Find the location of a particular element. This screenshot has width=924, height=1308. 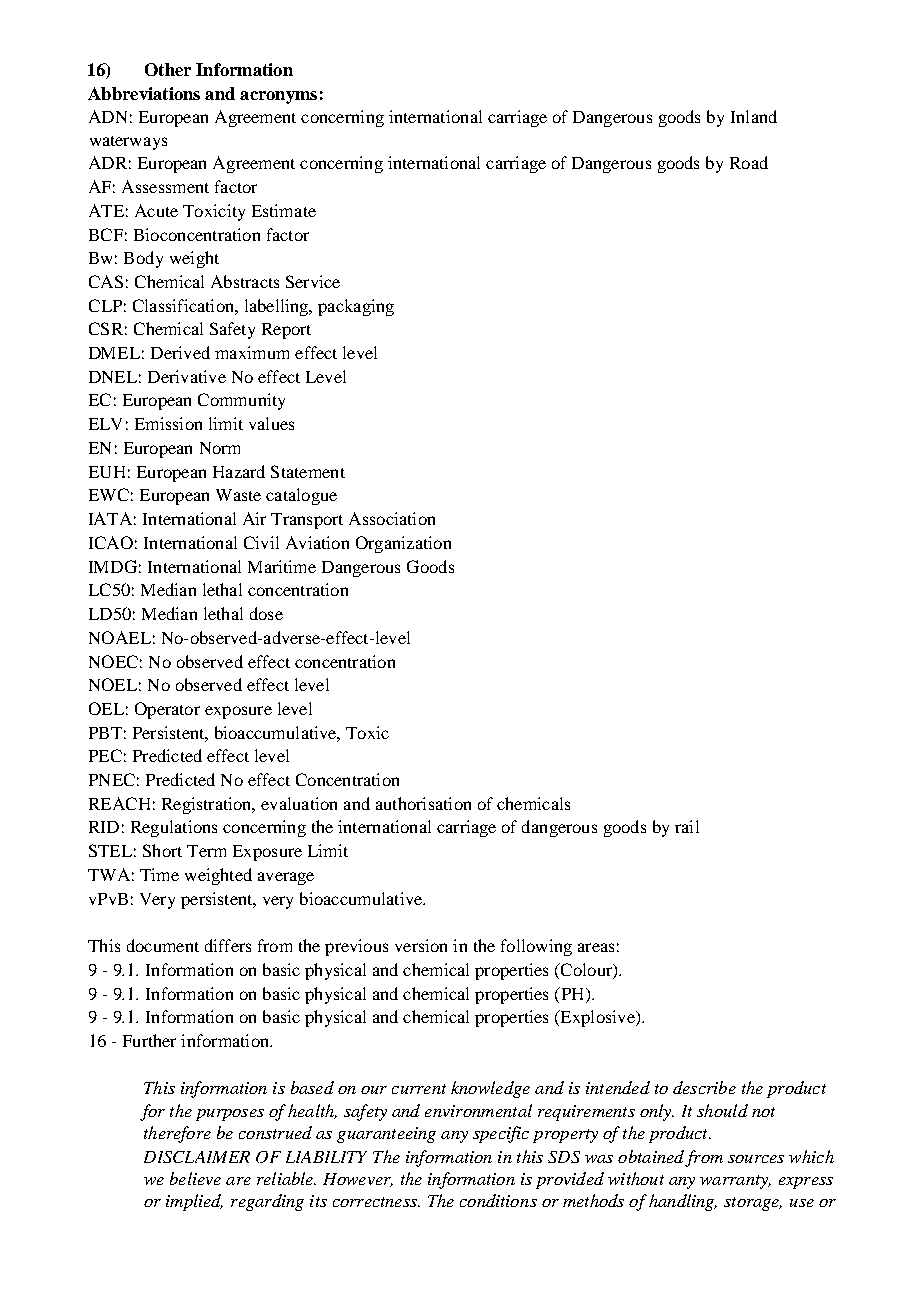

Road is located at coordinates (749, 162).
